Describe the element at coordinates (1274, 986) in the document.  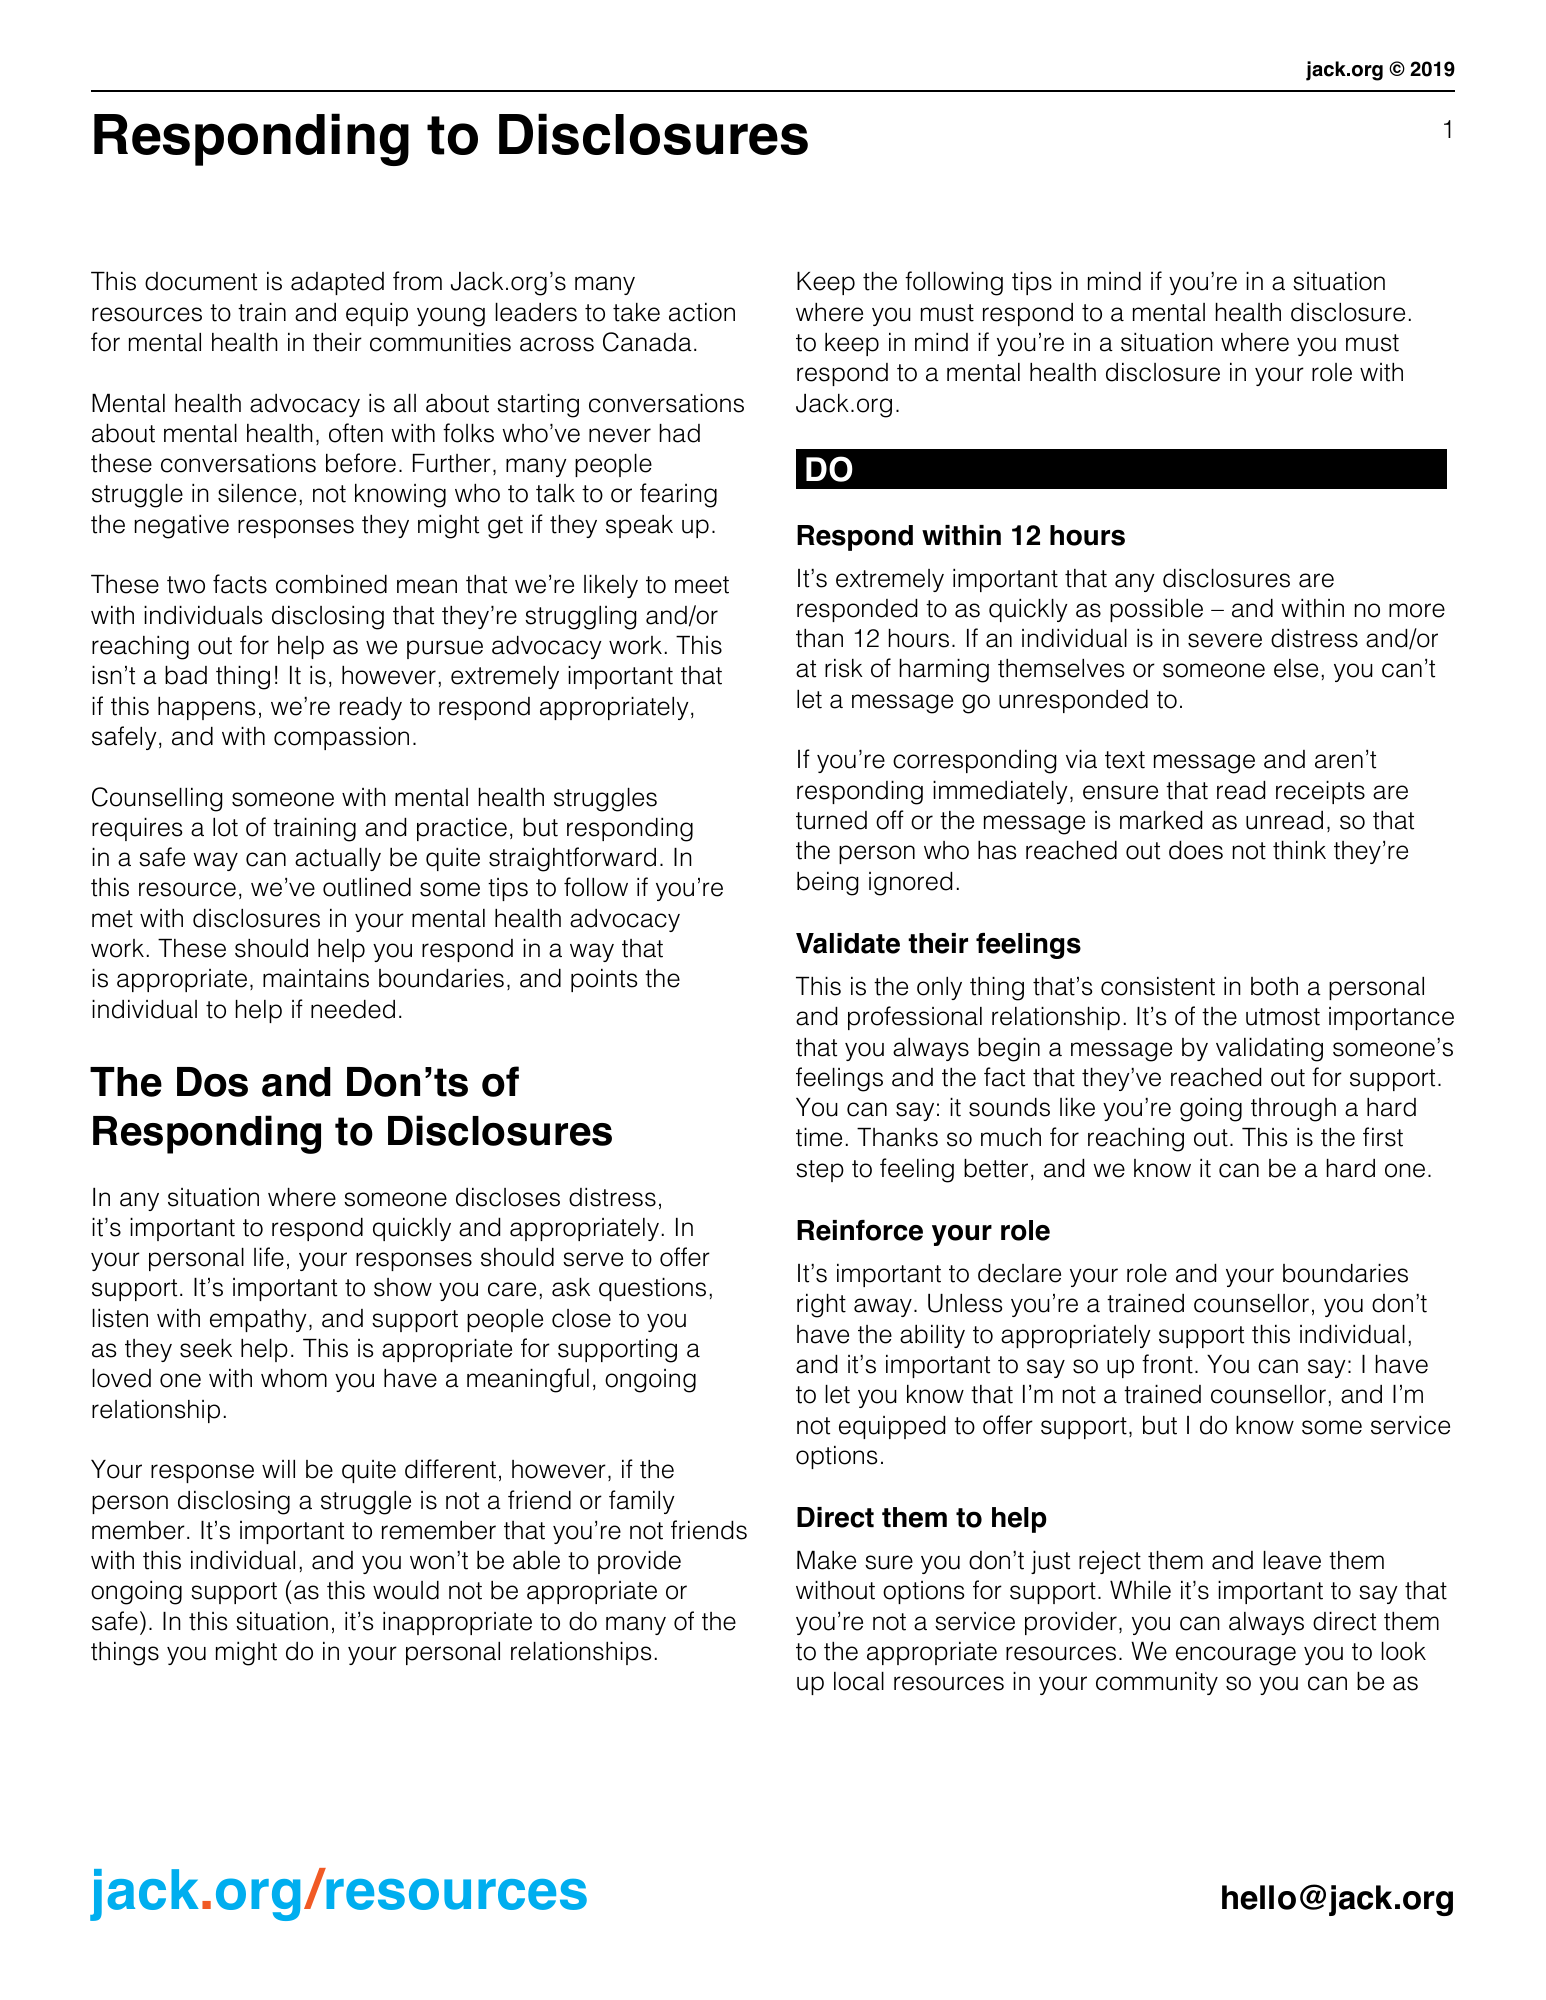
I see `both` at that location.
